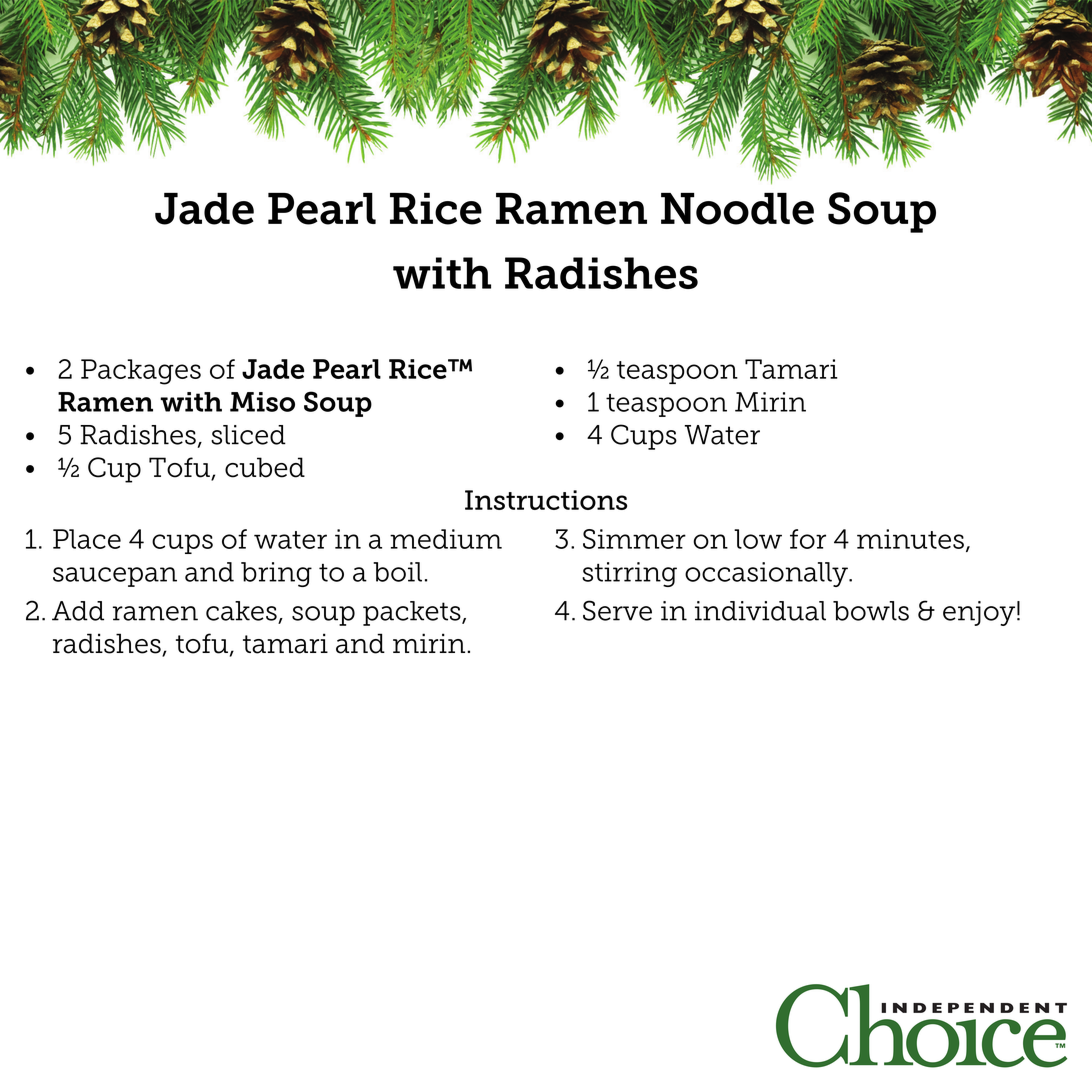  What do you see at coordinates (910, 539) in the screenshot?
I see `minutes` at bounding box center [910, 539].
